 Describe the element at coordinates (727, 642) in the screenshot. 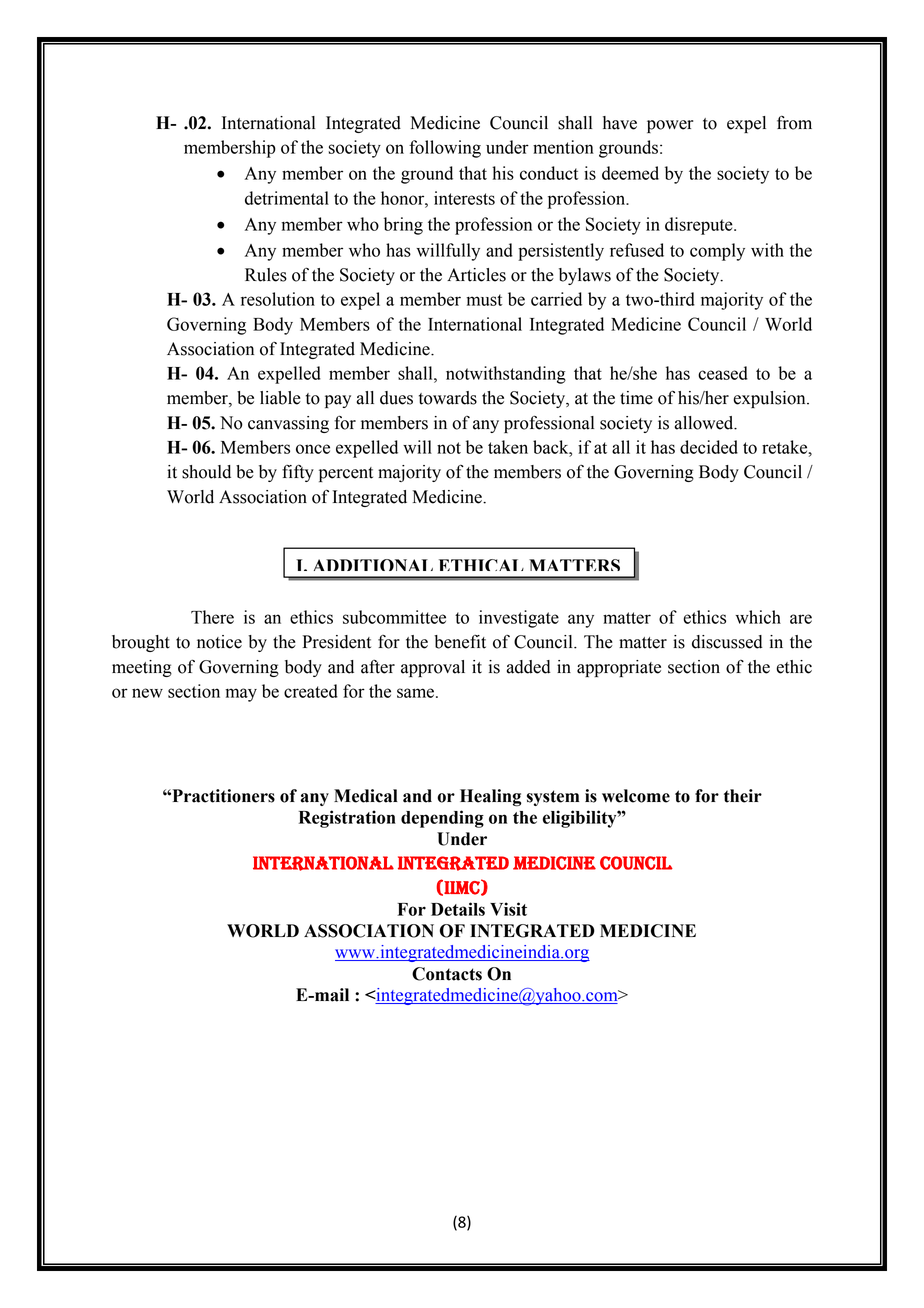

I see `discussed` at that location.
